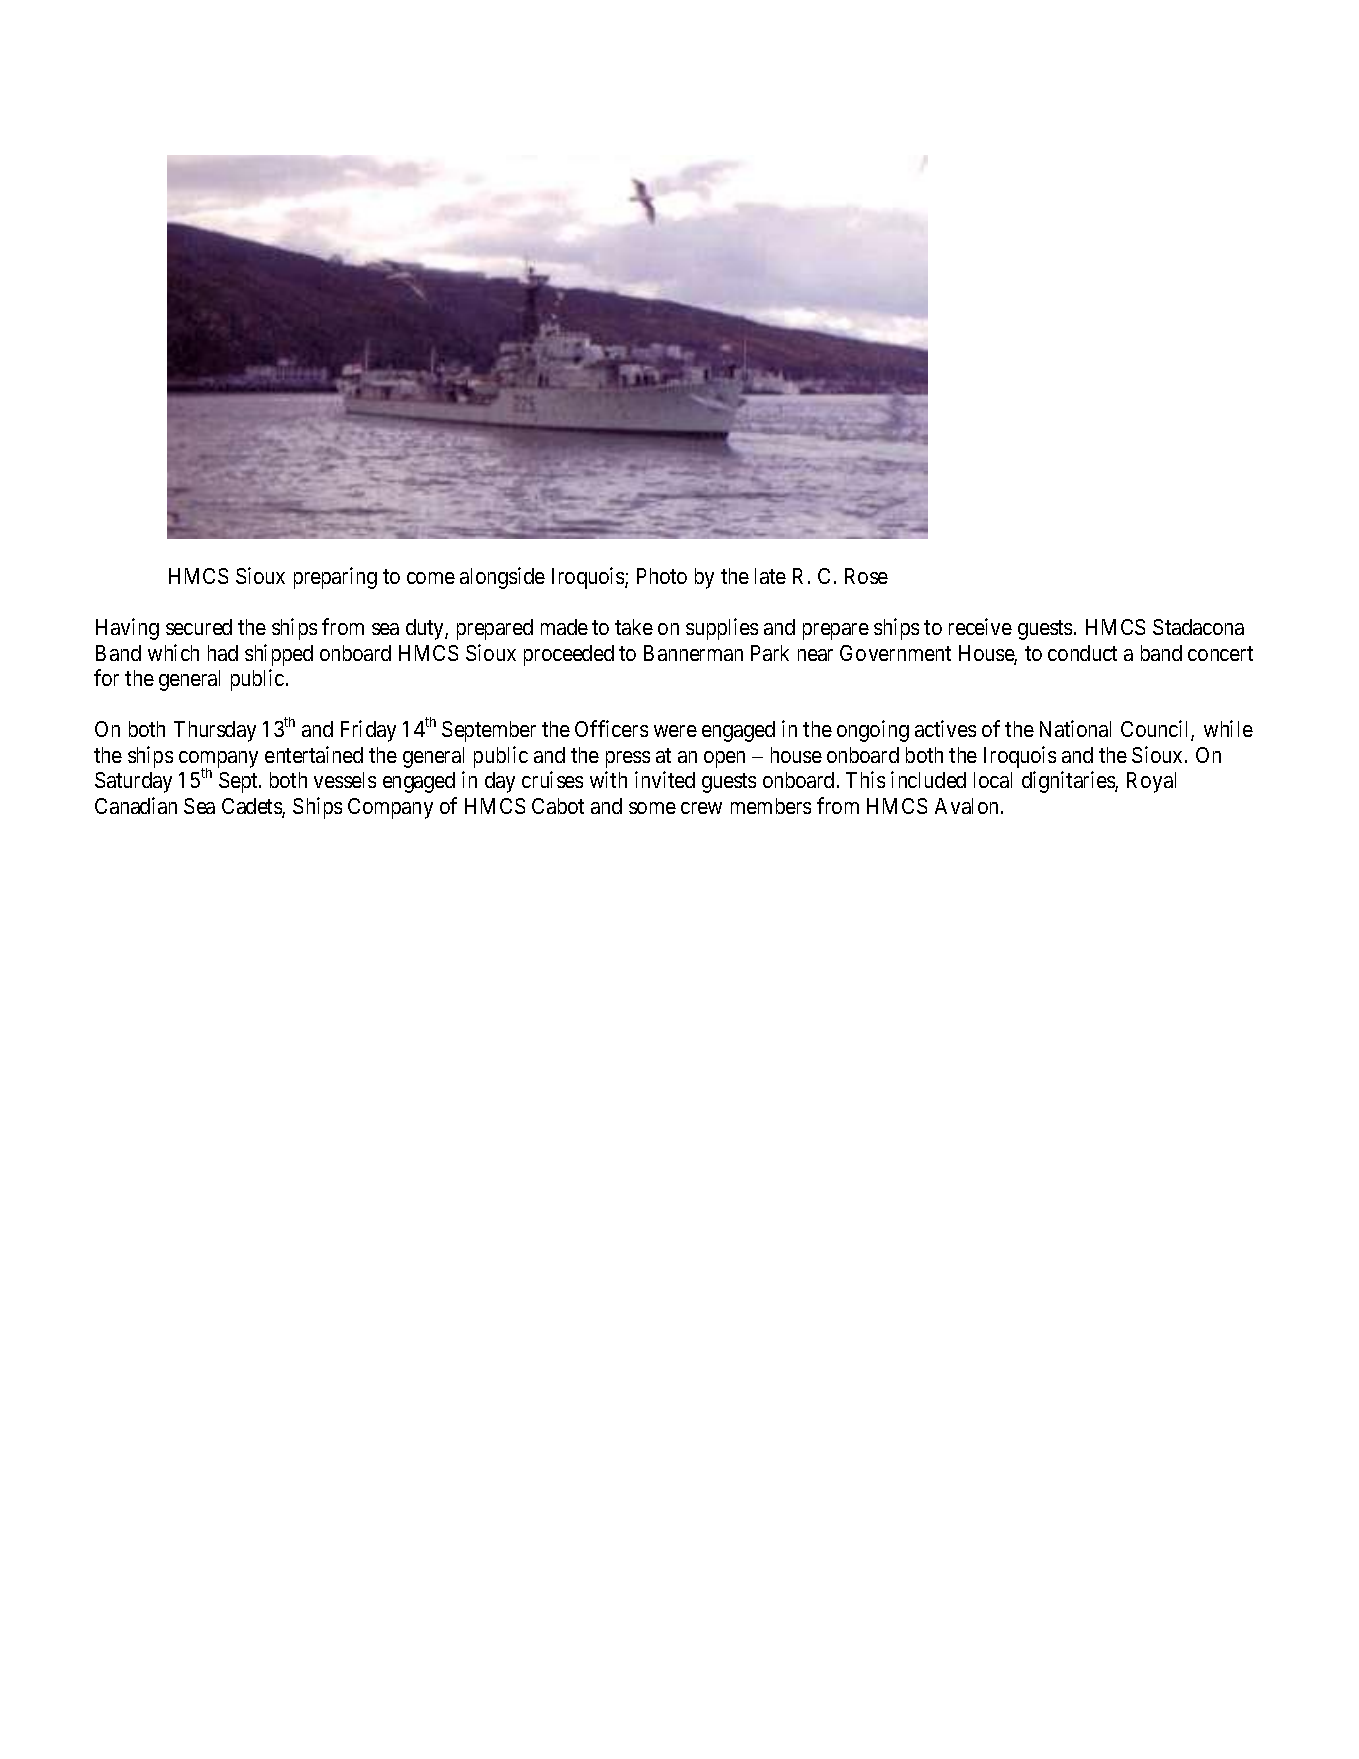 Image resolution: width=1359 pixels, height=1759 pixels. Describe the element at coordinates (966, 806) in the page. I see `Avalon` at that location.
